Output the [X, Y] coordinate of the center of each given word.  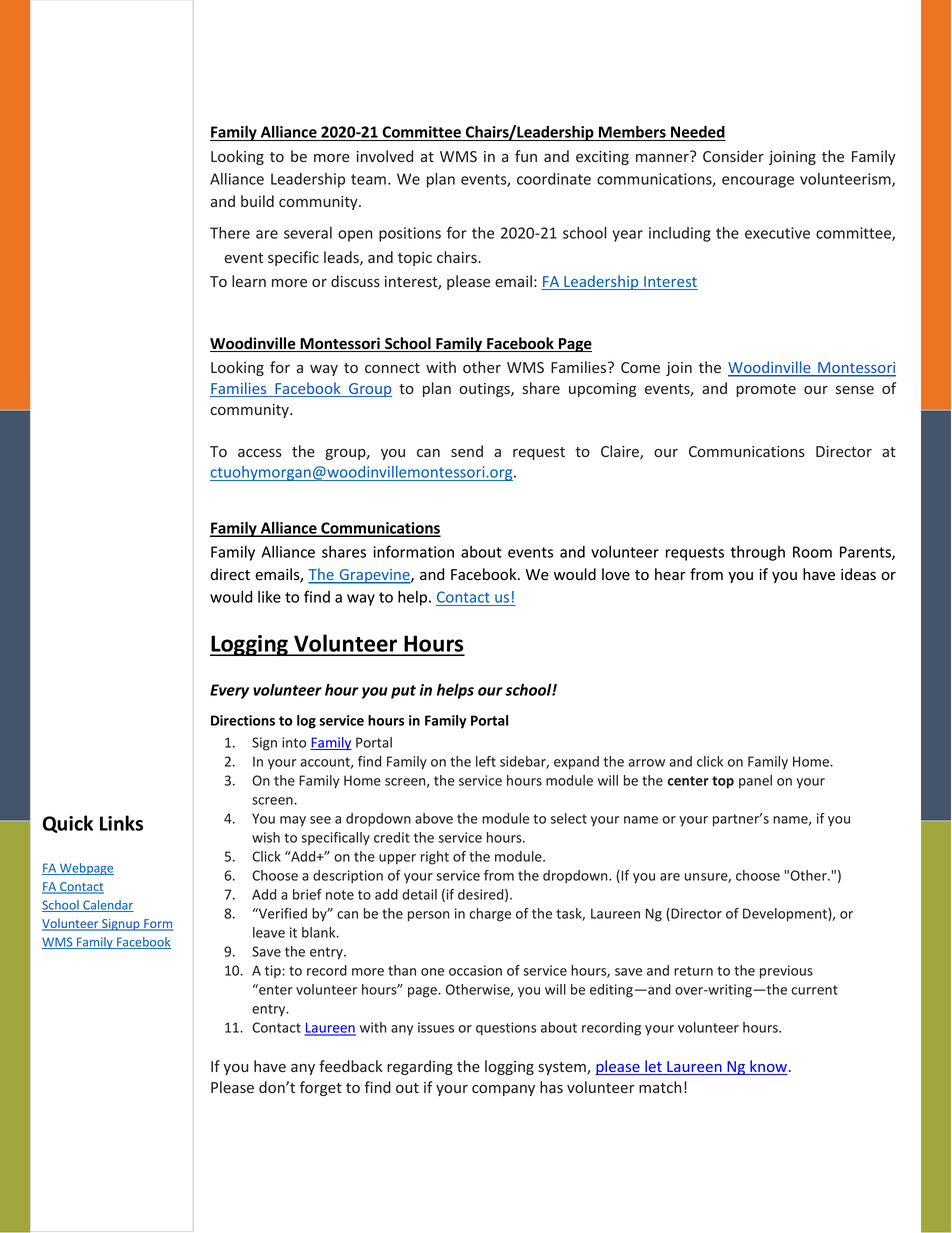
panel [755, 782]
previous [786, 972]
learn [249, 281]
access [260, 453]
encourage [758, 182]
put [403, 692]
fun [526, 156]
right [435, 858]
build [257, 201]
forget [321, 1088]
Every [229, 691]
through [758, 553]
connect [392, 368]
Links [121, 823]
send [467, 451]
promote [766, 390]
